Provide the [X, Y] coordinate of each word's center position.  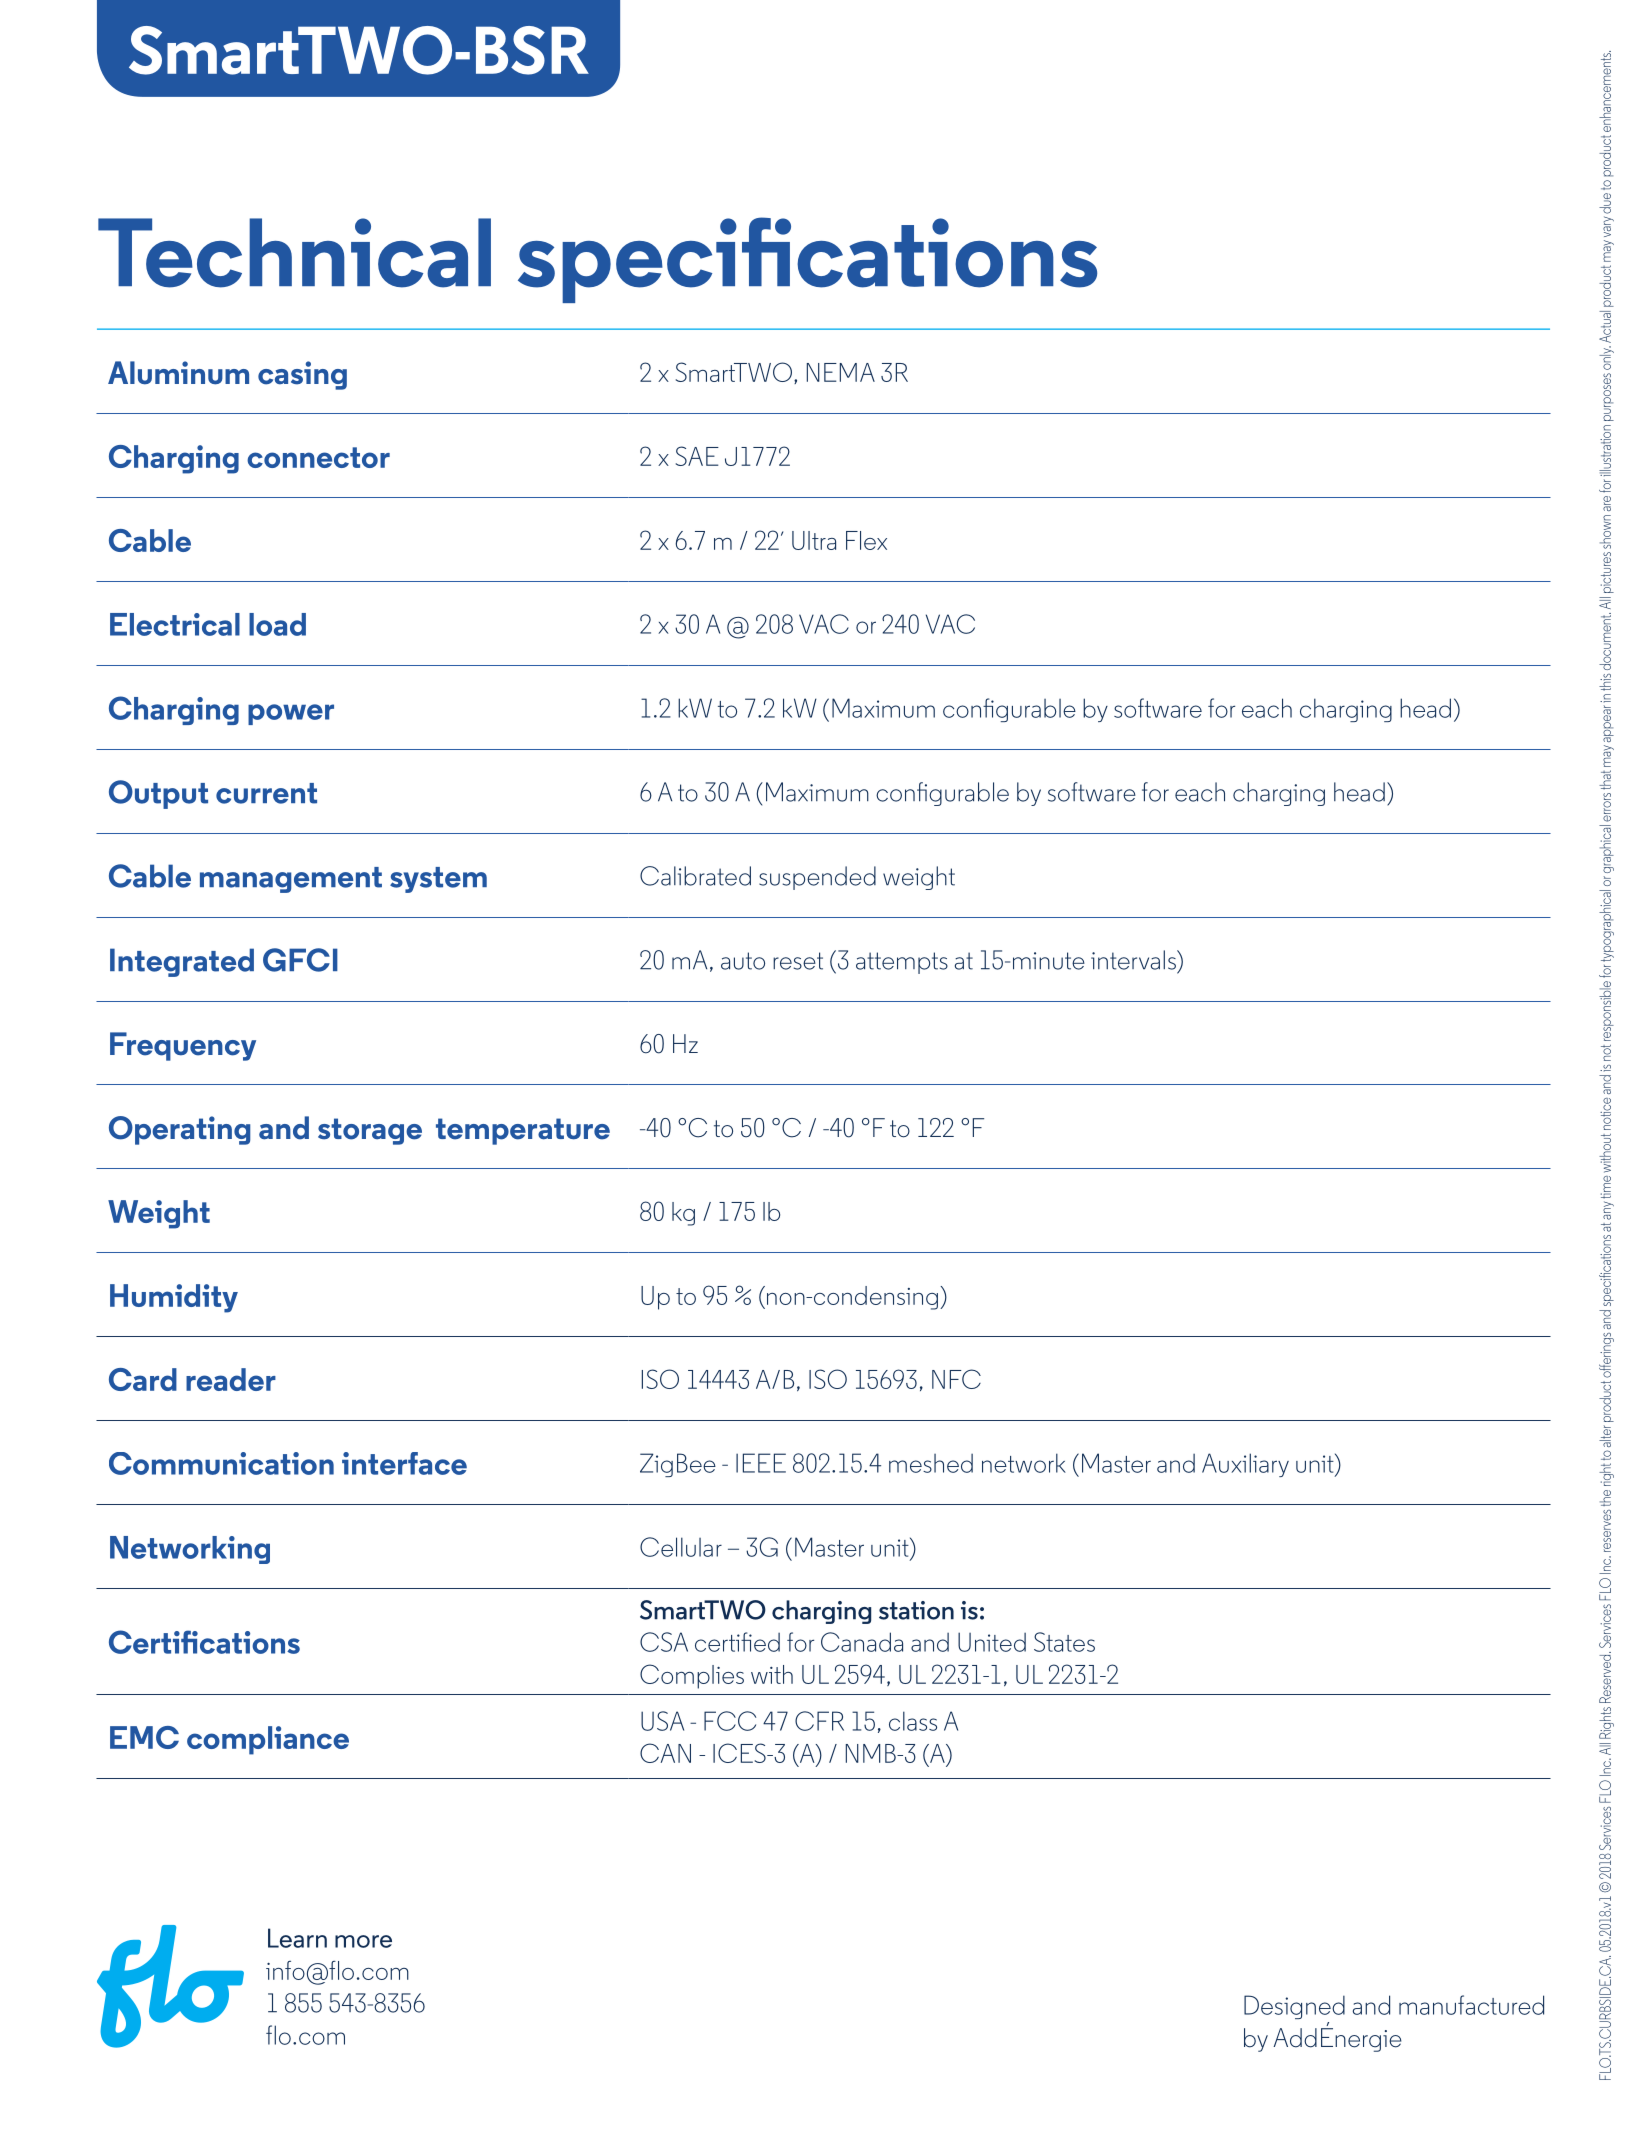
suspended [817, 878]
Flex [866, 540]
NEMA [841, 372]
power [291, 714]
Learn [297, 1938]
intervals [1134, 960]
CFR [819, 1721]
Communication [221, 1463]
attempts [902, 963]
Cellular [681, 1547]
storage [370, 1131]
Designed [1294, 2007]
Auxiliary [1245, 1465]
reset [798, 961]
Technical [294, 253]
